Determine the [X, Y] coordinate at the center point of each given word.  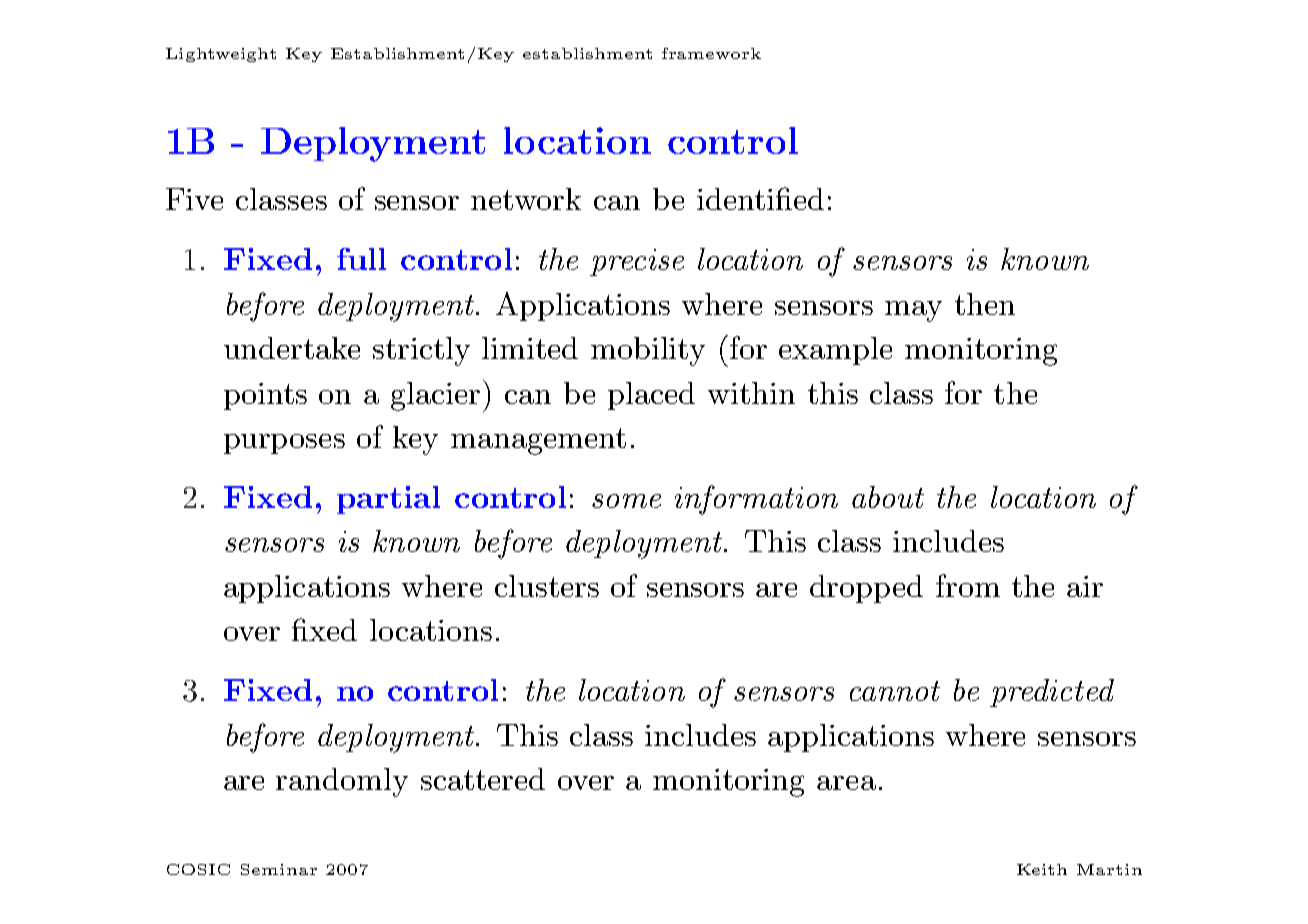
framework [711, 53]
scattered [483, 779]
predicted [1052, 693]
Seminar [279, 869]
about [888, 497]
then [985, 304]
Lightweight [221, 55]
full [361, 259]
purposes [284, 444]
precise [637, 262]
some [626, 501]
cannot [895, 691]
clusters [547, 586]
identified [760, 198]
